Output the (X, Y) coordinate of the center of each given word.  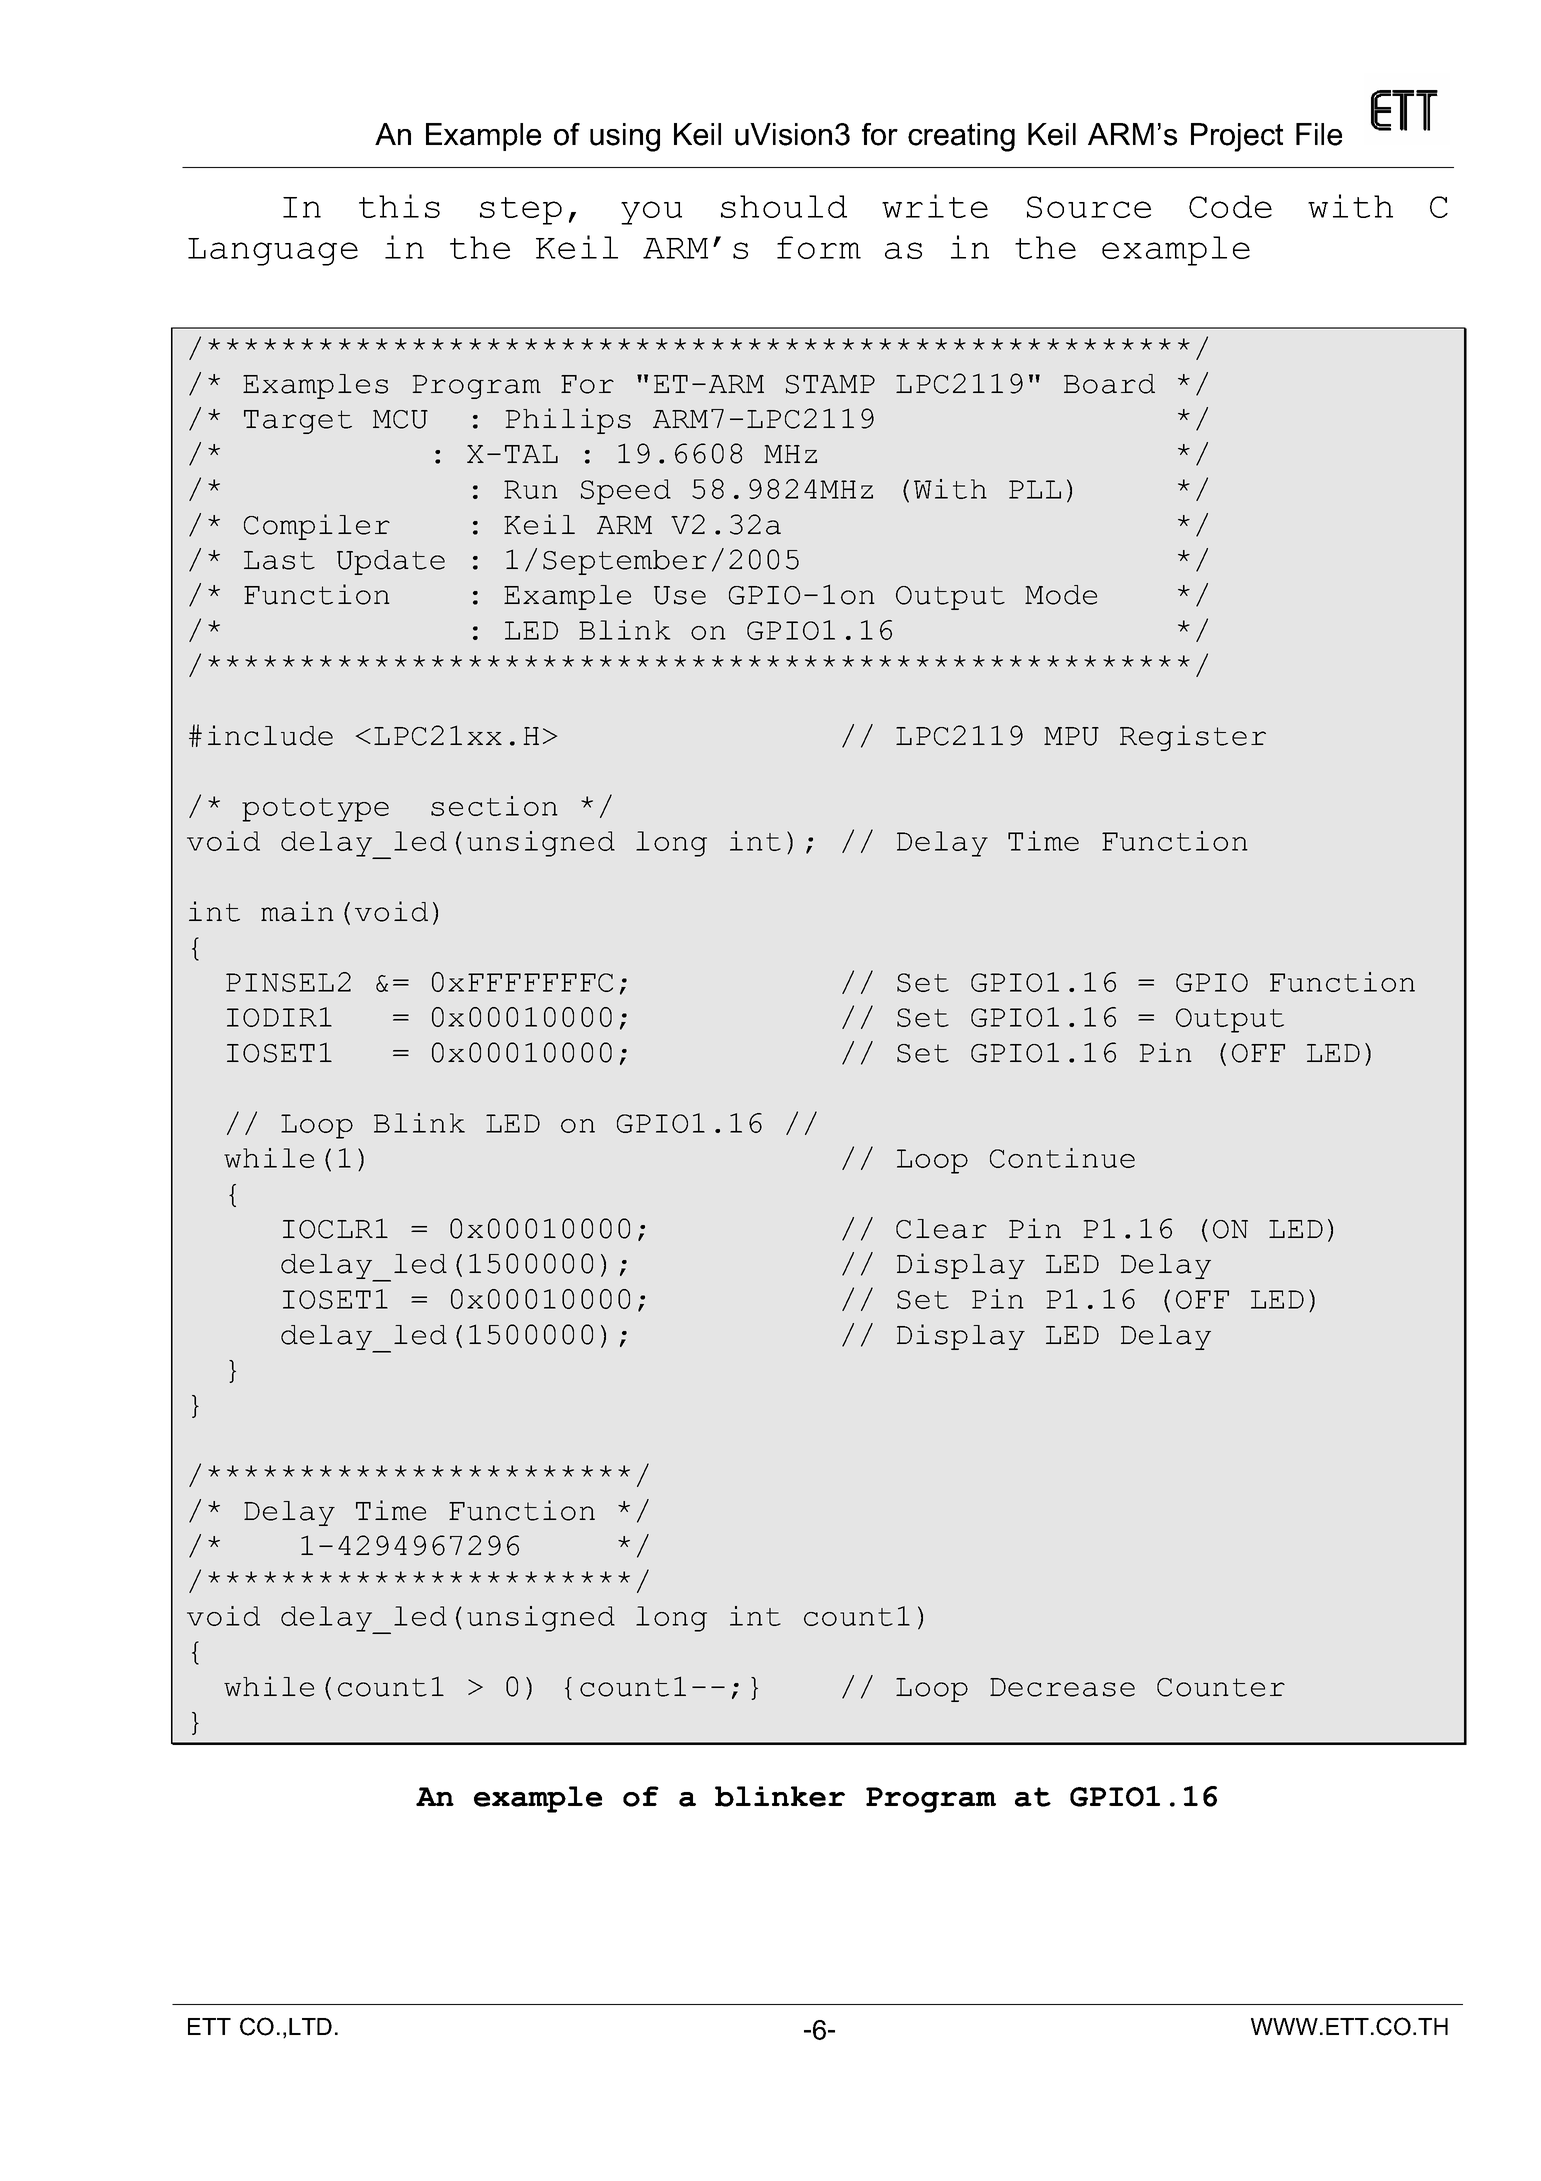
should (784, 206)
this (399, 206)
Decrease (1062, 1687)
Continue (1062, 1158)
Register (1193, 738)
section (494, 806)
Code (1230, 206)
